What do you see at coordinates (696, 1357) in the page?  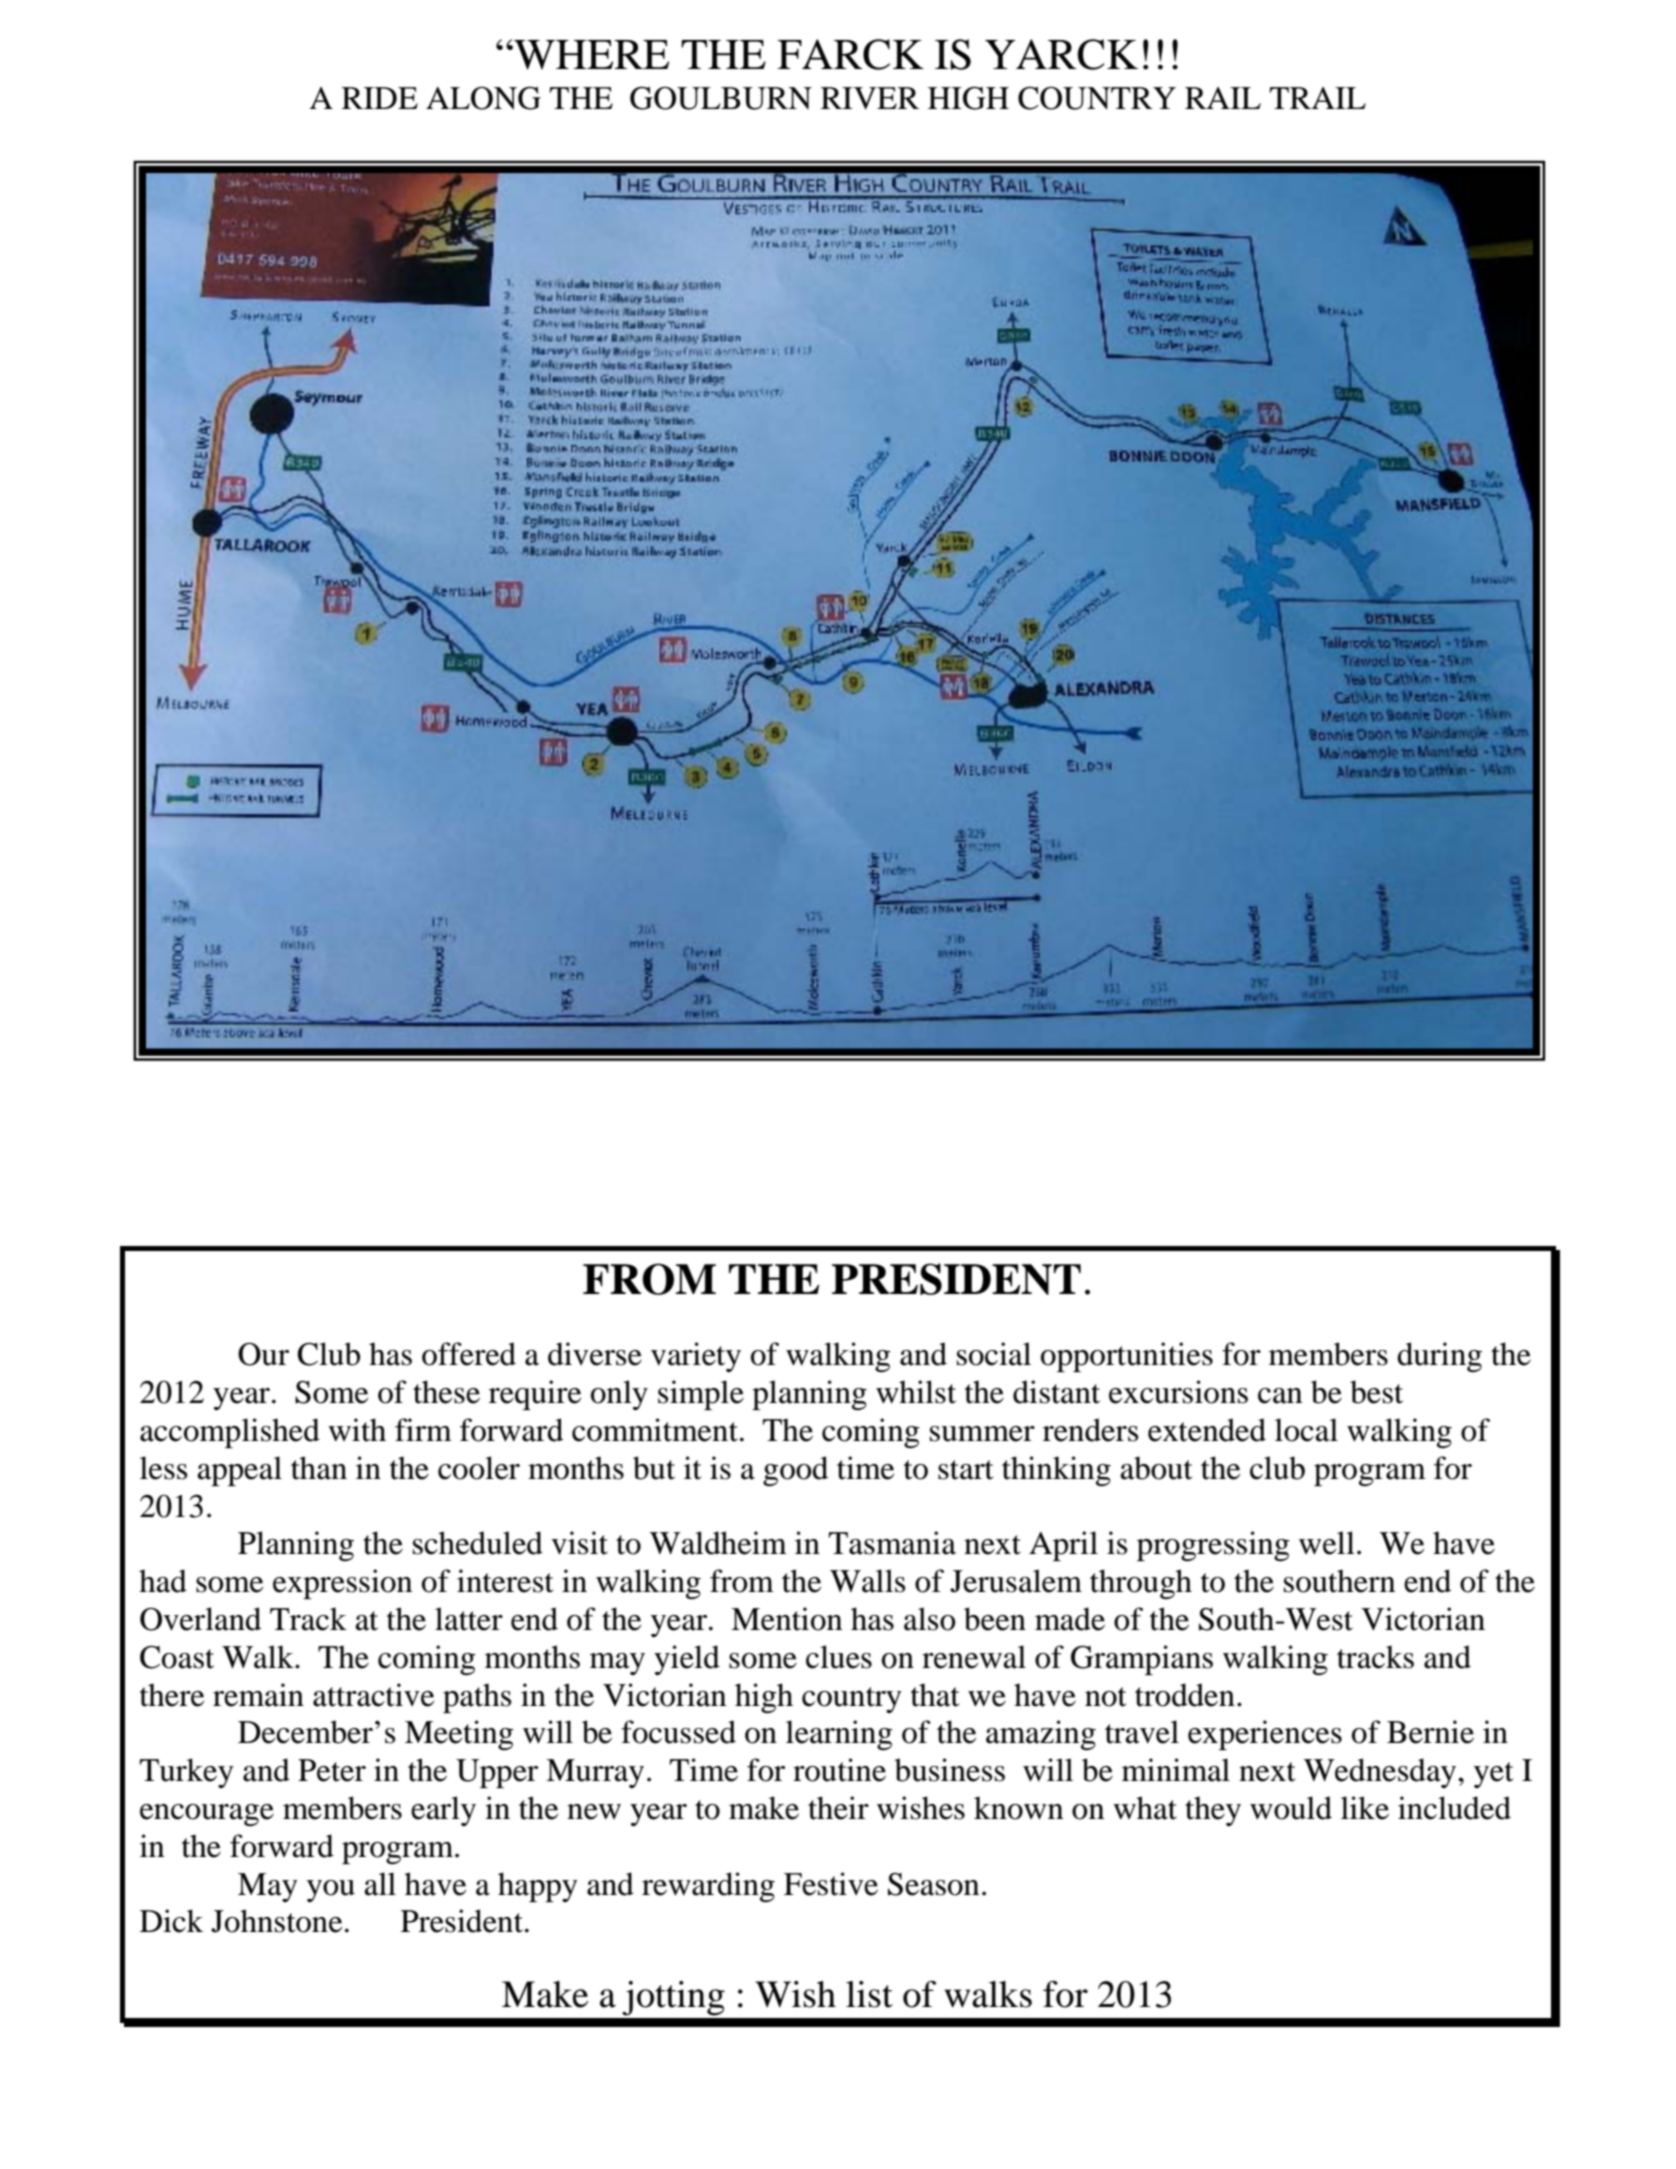 I see `variety` at bounding box center [696, 1357].
